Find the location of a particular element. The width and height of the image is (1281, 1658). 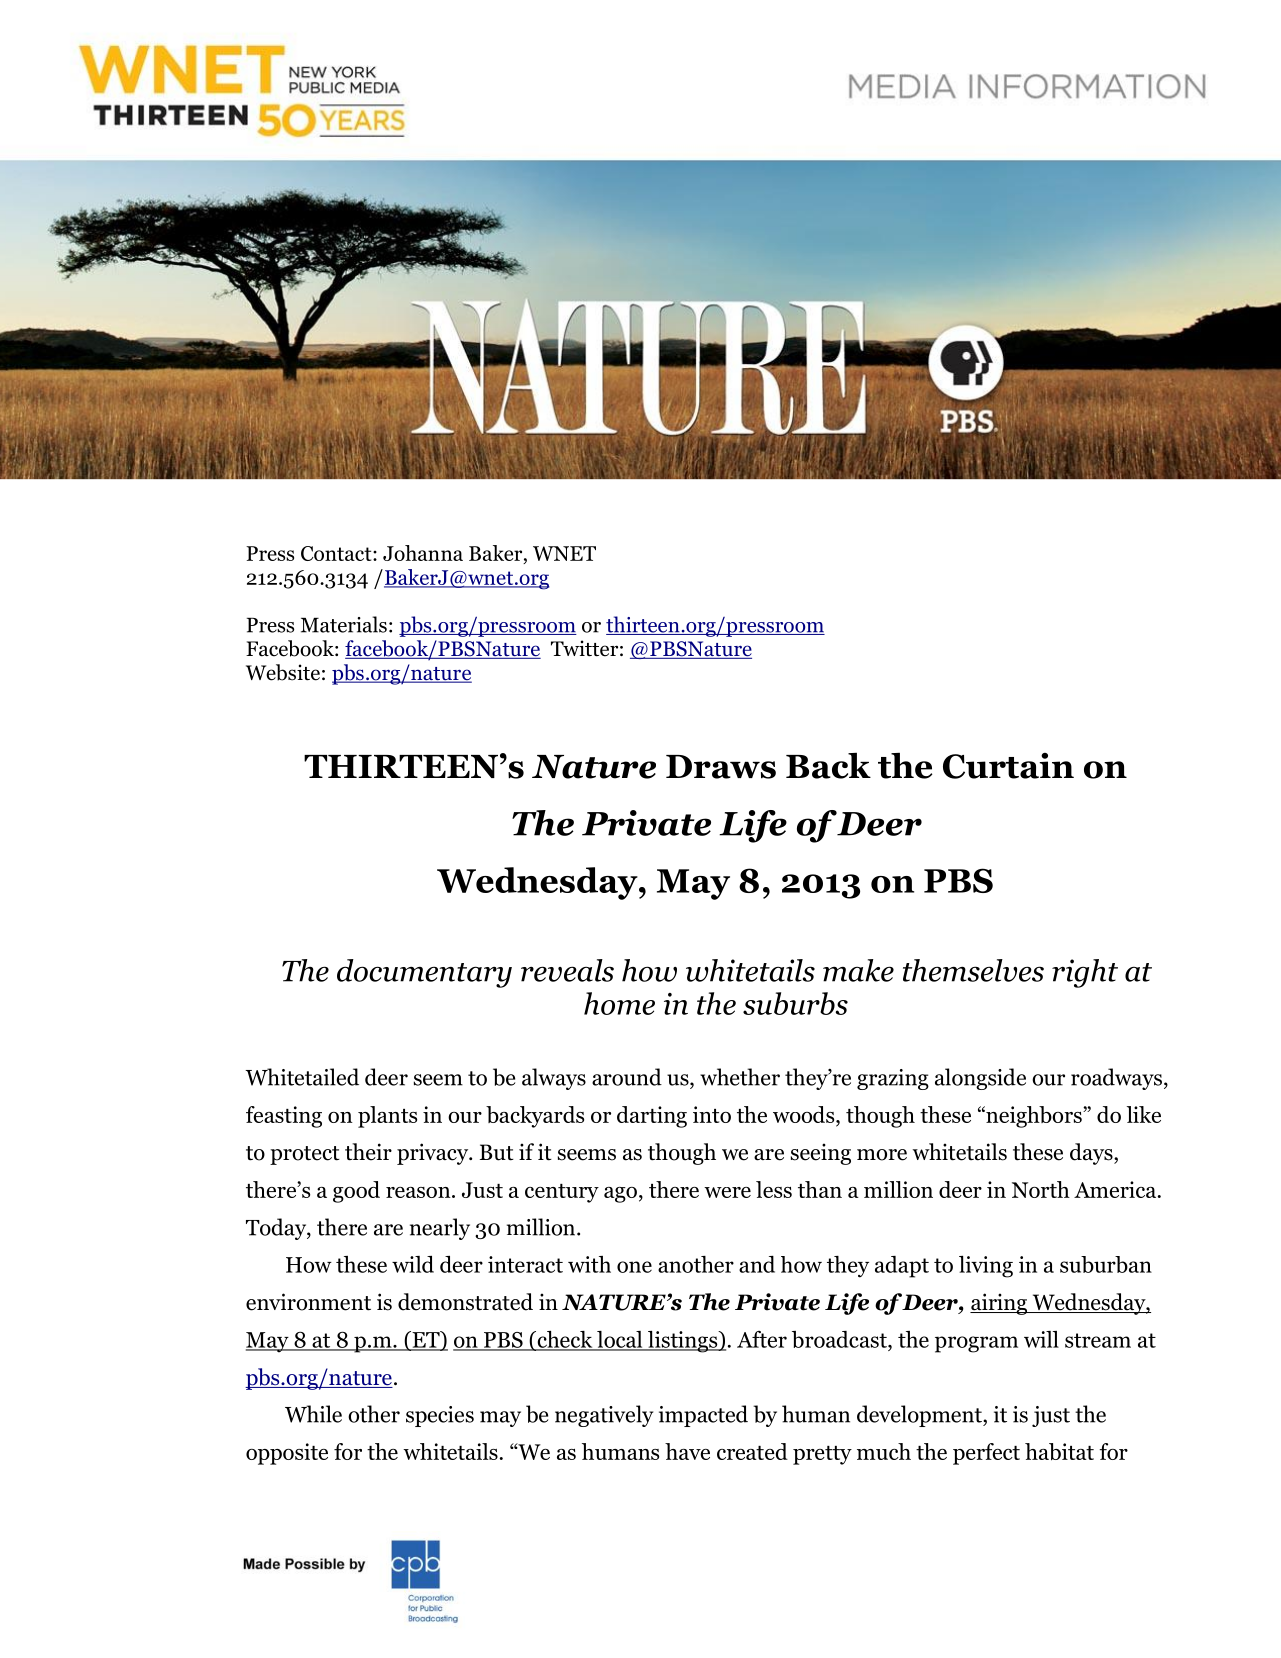

right is located at coordinates (1085, 973).
